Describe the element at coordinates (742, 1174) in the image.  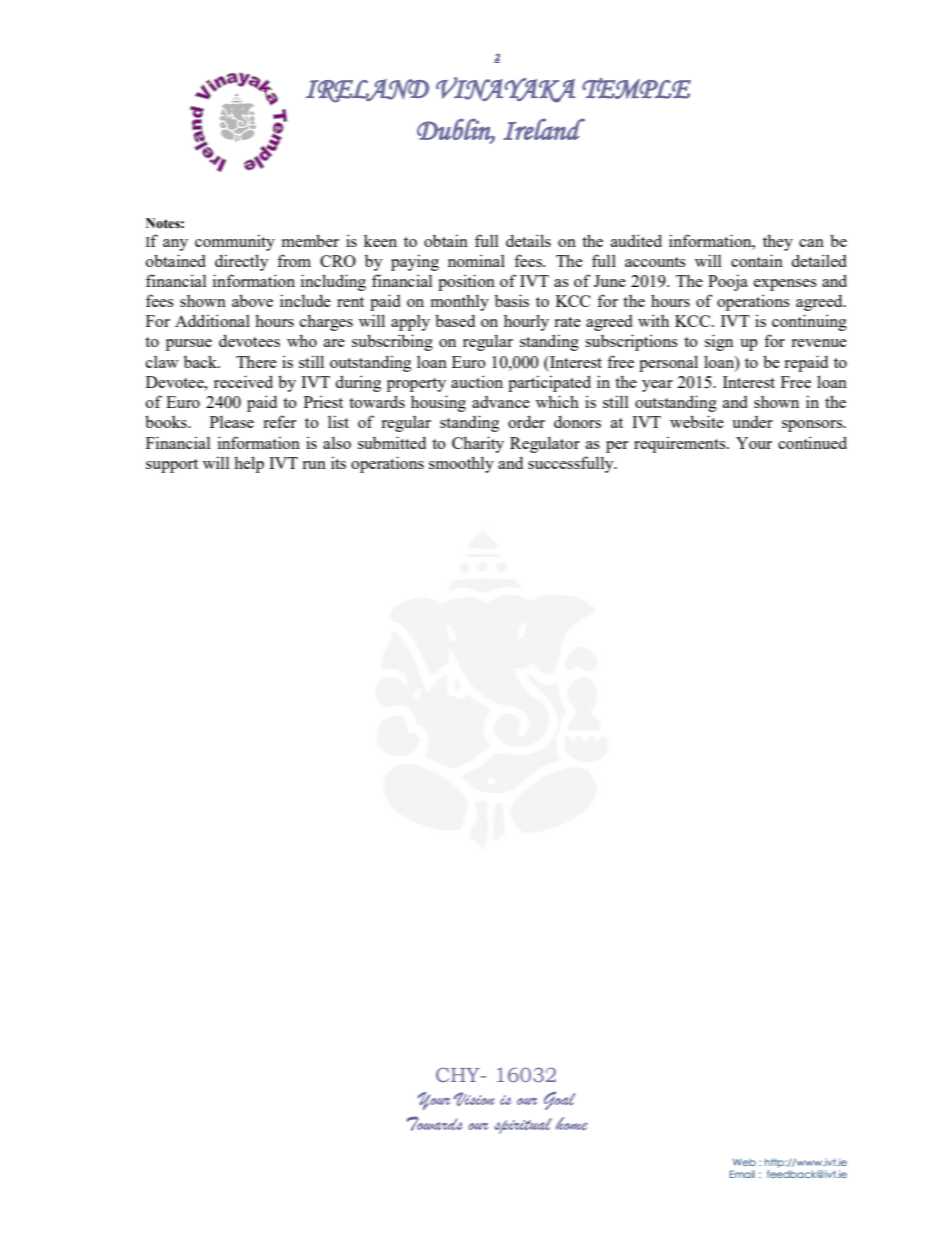
I see `Email` at that location.
